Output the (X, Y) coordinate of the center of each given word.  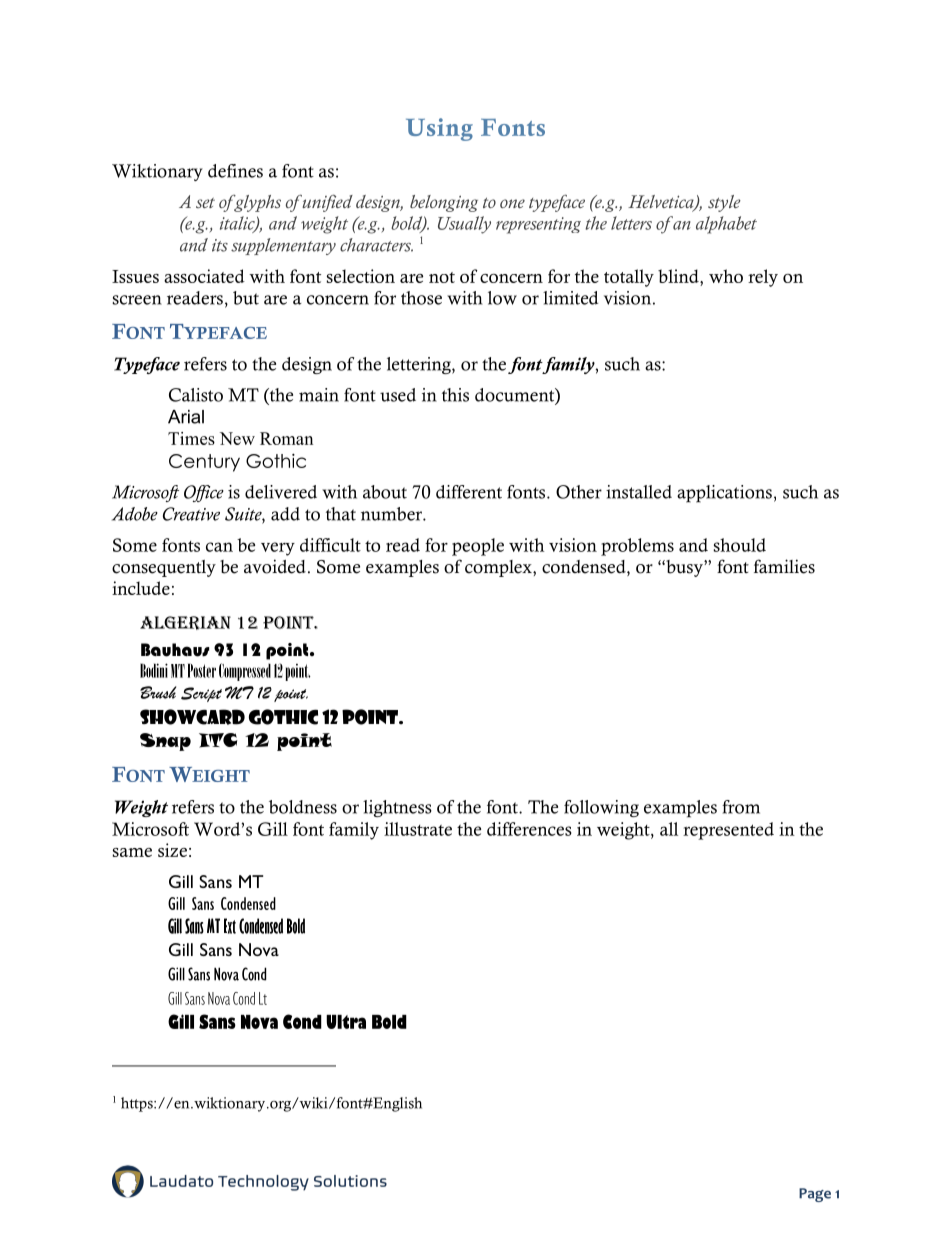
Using (439, 129)
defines (235, 171)
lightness (397, 808)
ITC (218, 740)
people (478, 547)
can (219, 547)
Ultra (346, 1022)
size (172, 850)
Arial (186, 417)
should (739, 545)
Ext (230, 926)
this (455, 395)
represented (728, 831)
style (724, 203)
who (726, 276)
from (741, 807)
